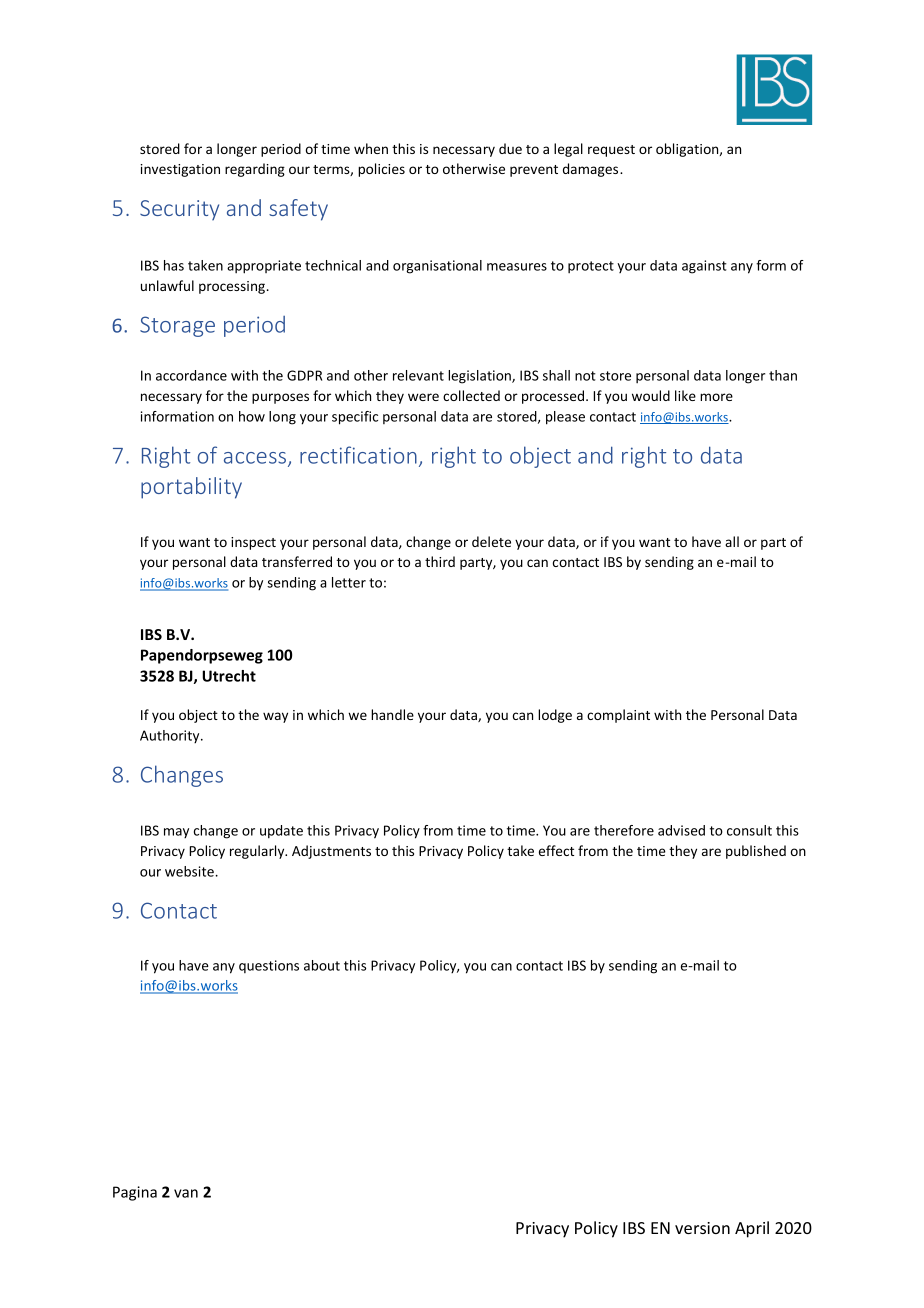 This screenshot has width=924, height=1308. Describe the element at coordinates (510, 148) in the screenshot. I see `due` at that location.
